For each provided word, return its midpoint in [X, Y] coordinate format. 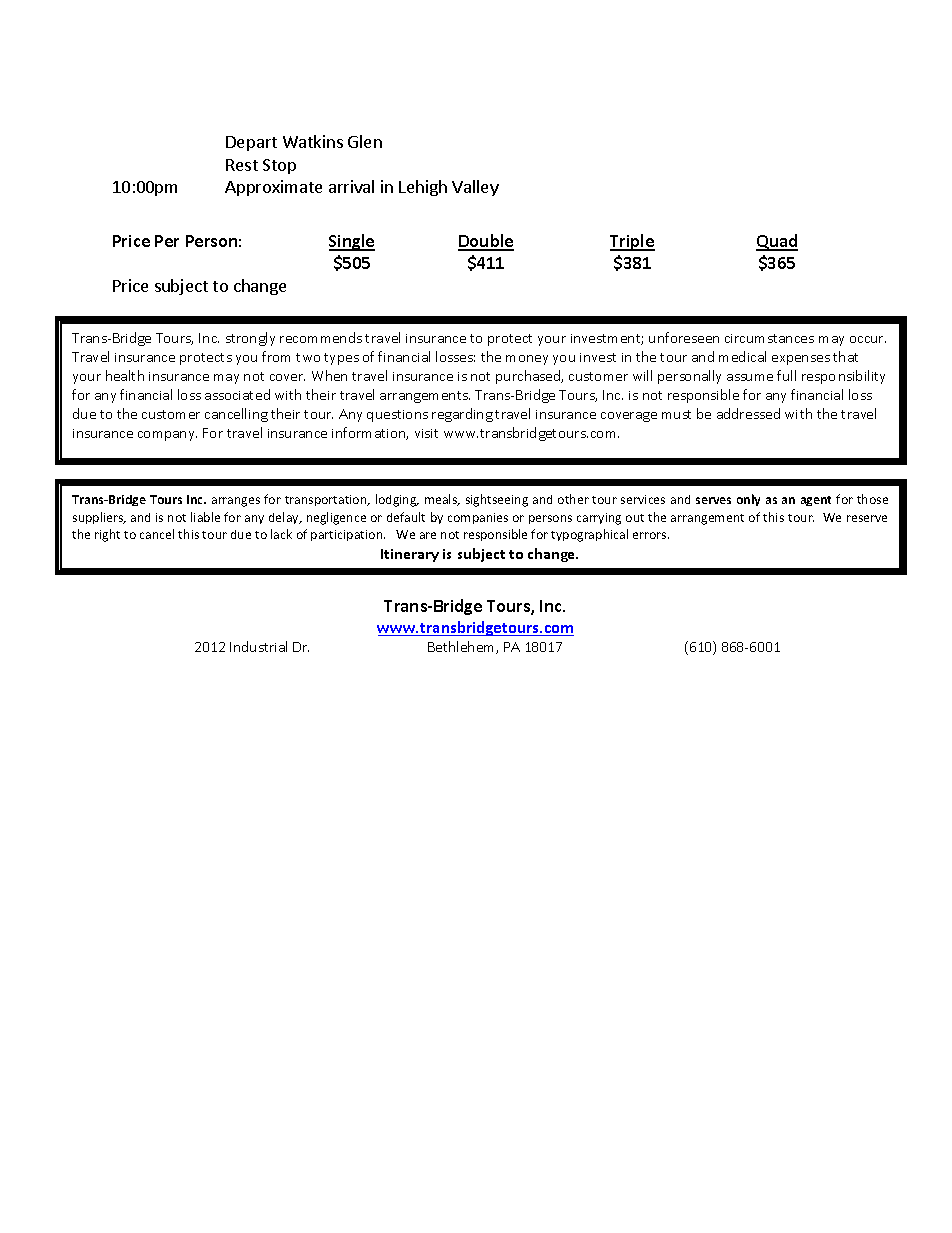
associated [237, 394]
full [786, 375]
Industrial [258, 646]
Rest [242, 165]
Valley [475, 188]
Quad [777, 242]
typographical [589, 535]
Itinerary [410, 555]
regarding [462, 415]
